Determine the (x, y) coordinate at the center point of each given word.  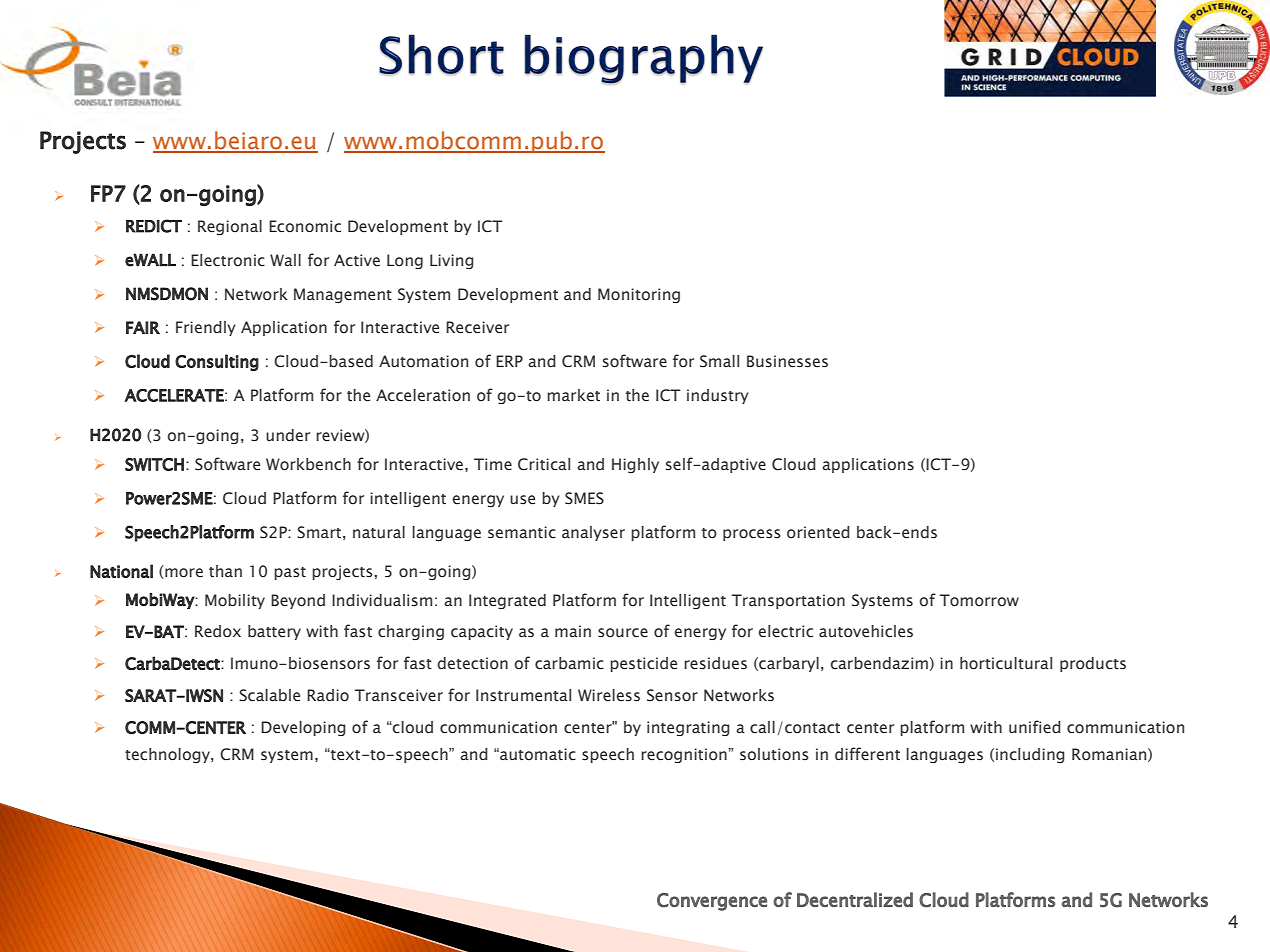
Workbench (308, 464)
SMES (584, 498)
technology (168, 755)
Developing (303, 728)
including (1030, 755)
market (573, 395)
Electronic (228, 260)
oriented (818, 532)
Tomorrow (979, 600)
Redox (218, 631)
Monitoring (639, 295)
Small (719, 361)
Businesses (787, 361)
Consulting (217, 362)
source (623, 633)
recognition (685, 755)
